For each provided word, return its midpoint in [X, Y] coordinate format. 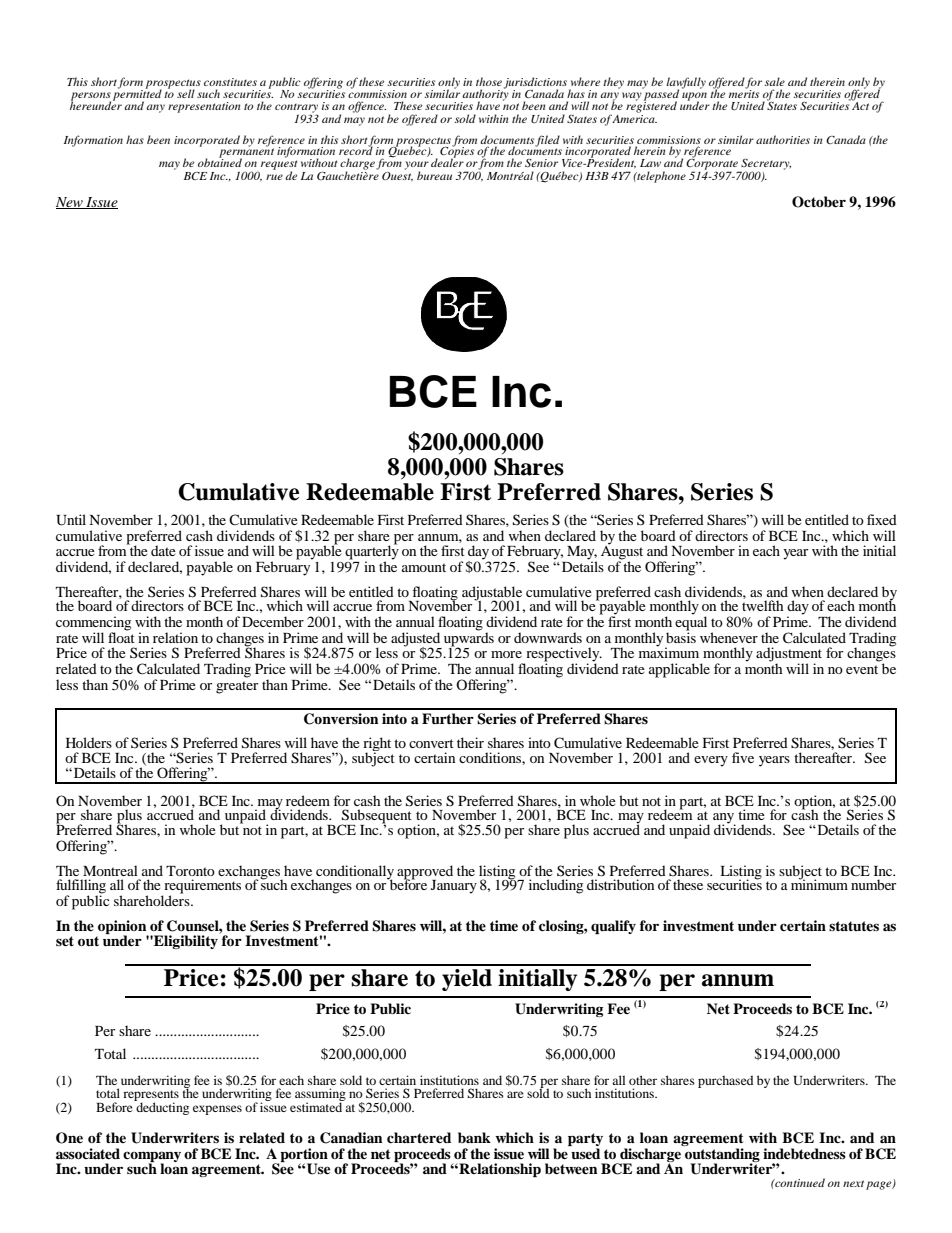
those [489, 81]
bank [474, 1137]
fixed [882, 519]
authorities [783, 139]
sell [186, 93]
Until [71, 520]
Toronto [190, 871]
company [152, 1157]
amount [424, 567]
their [470, 742]
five [743, 757]
